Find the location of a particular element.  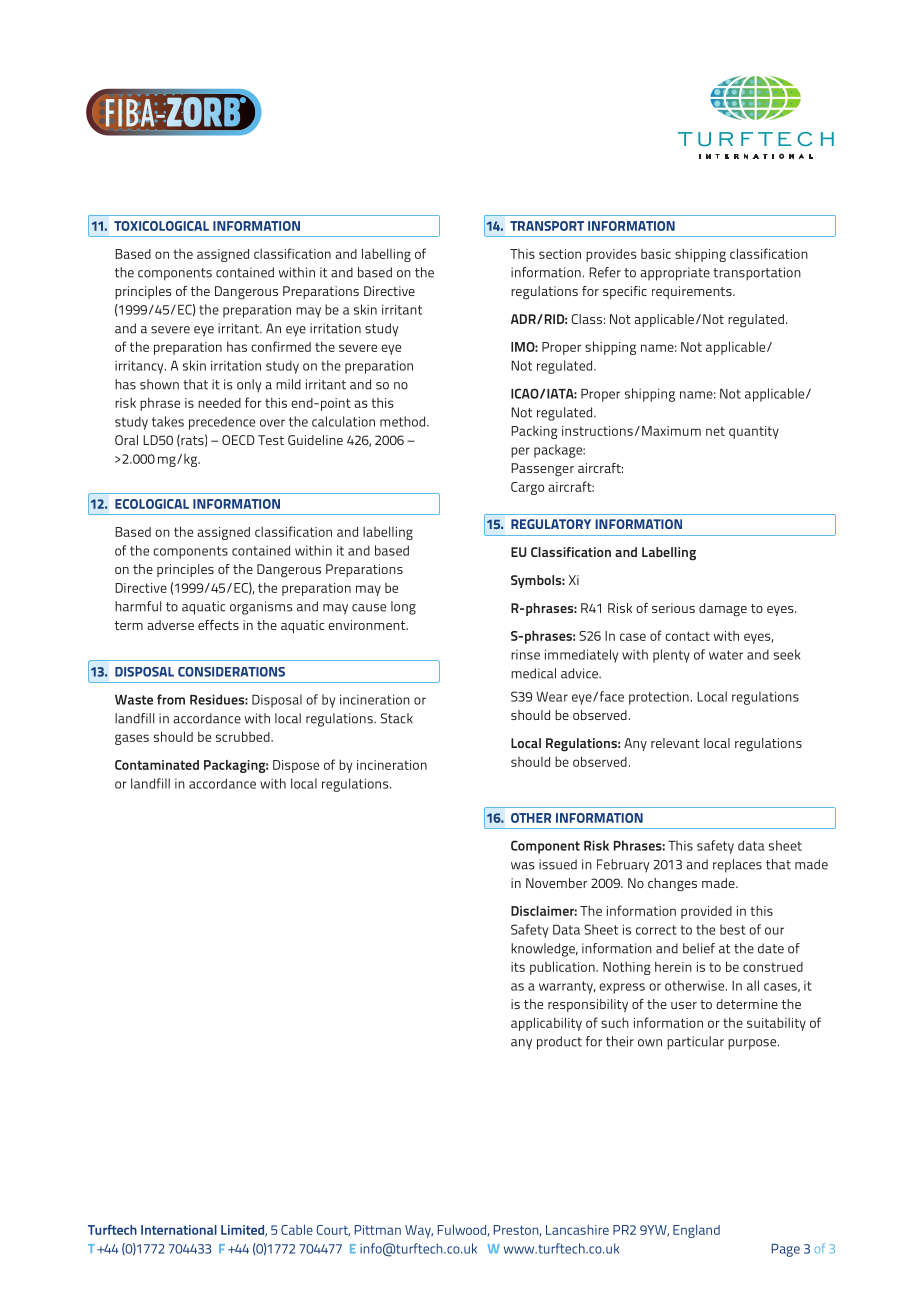

section is located at coordinates (560, 254).
